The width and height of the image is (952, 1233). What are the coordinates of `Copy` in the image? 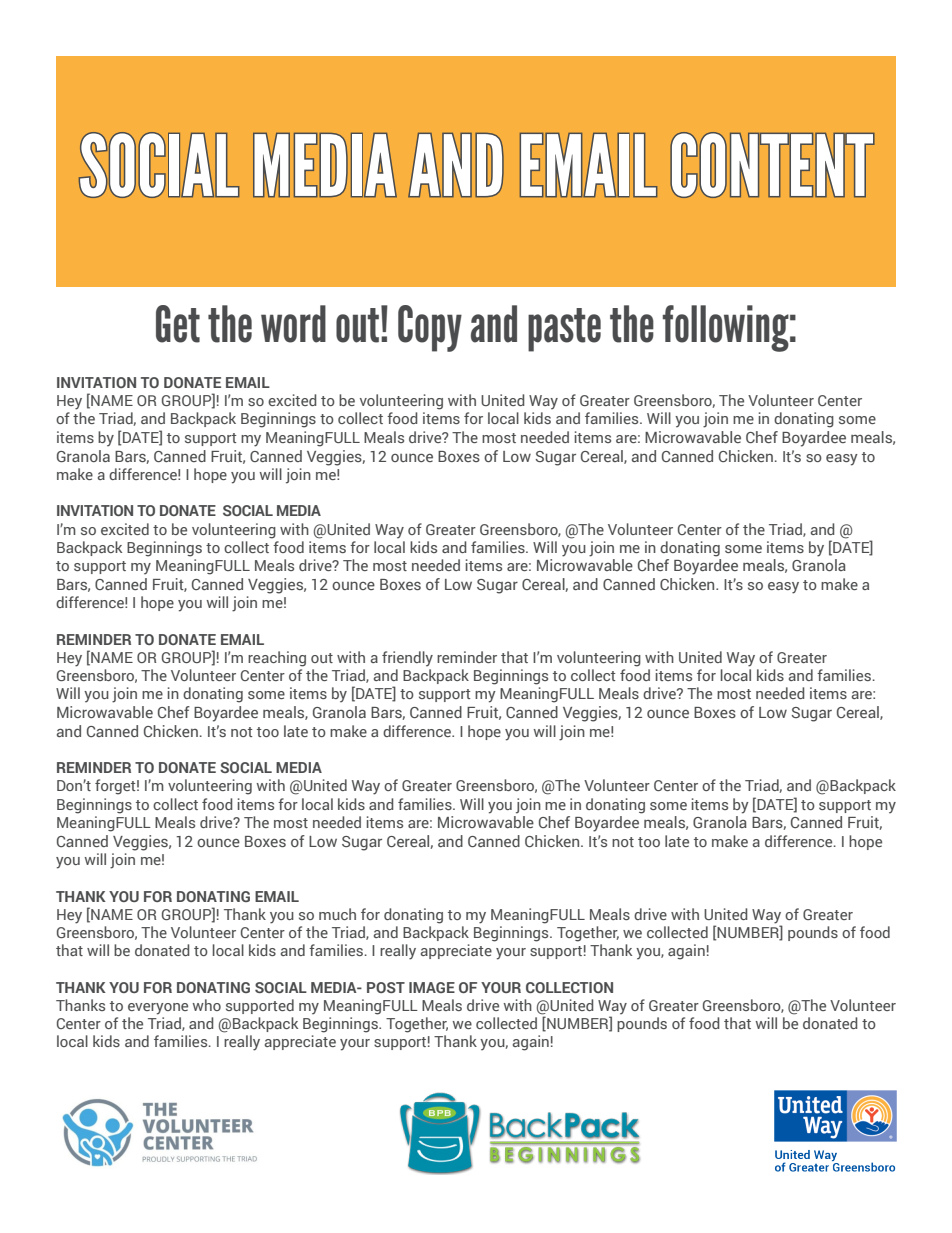 It's located at (430, 328).
